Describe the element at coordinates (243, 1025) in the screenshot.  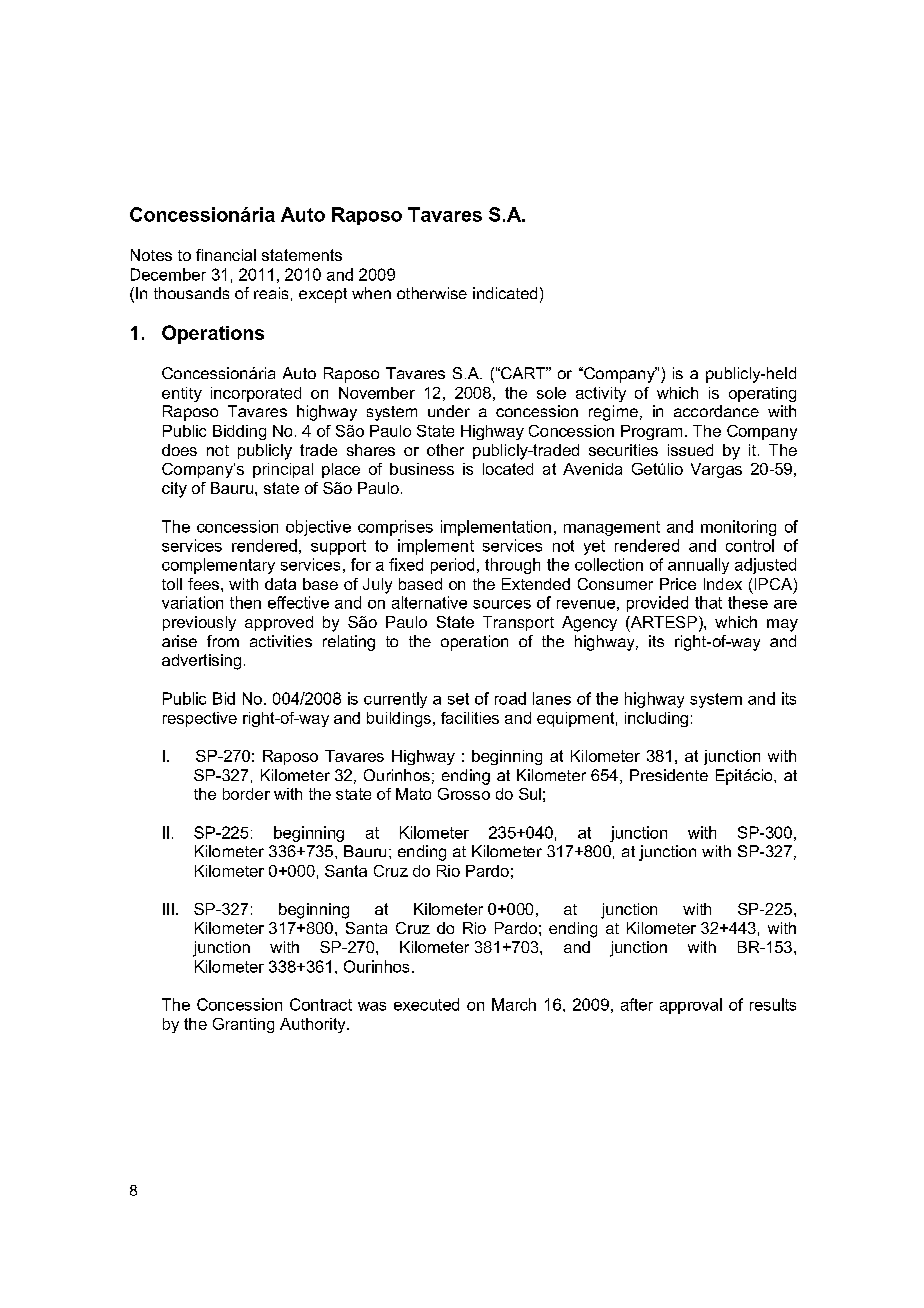
I see `Granting` at that location.
